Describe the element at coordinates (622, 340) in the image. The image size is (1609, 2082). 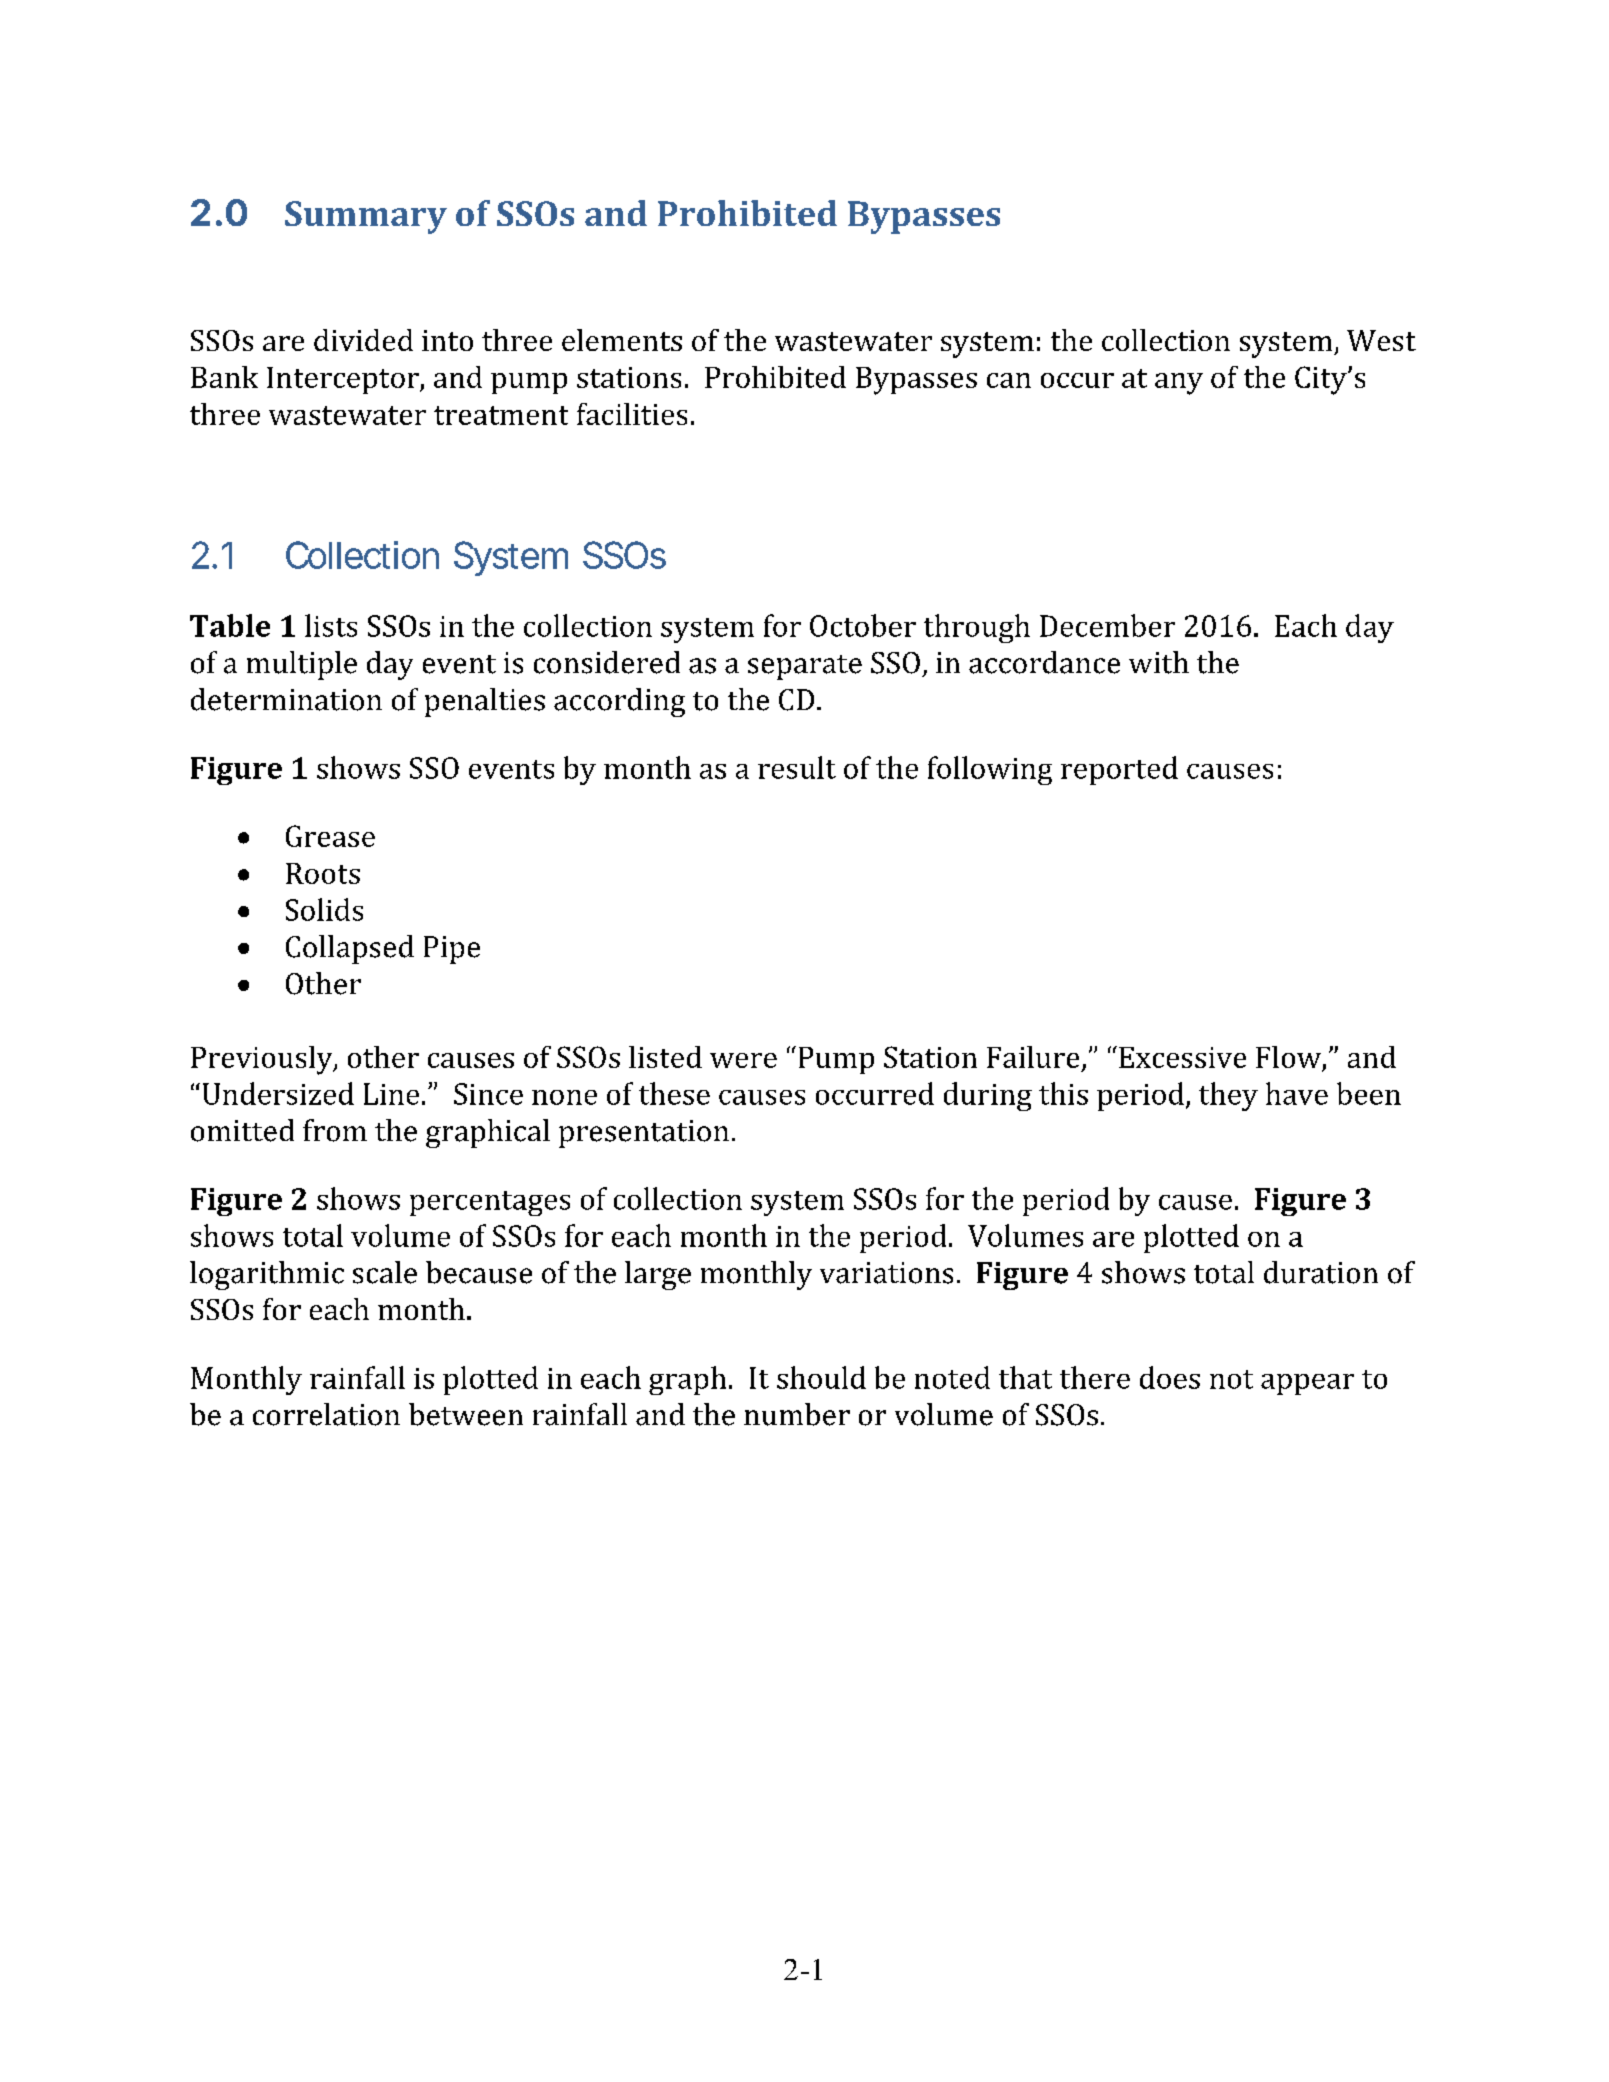
I see `elements` at that location.
